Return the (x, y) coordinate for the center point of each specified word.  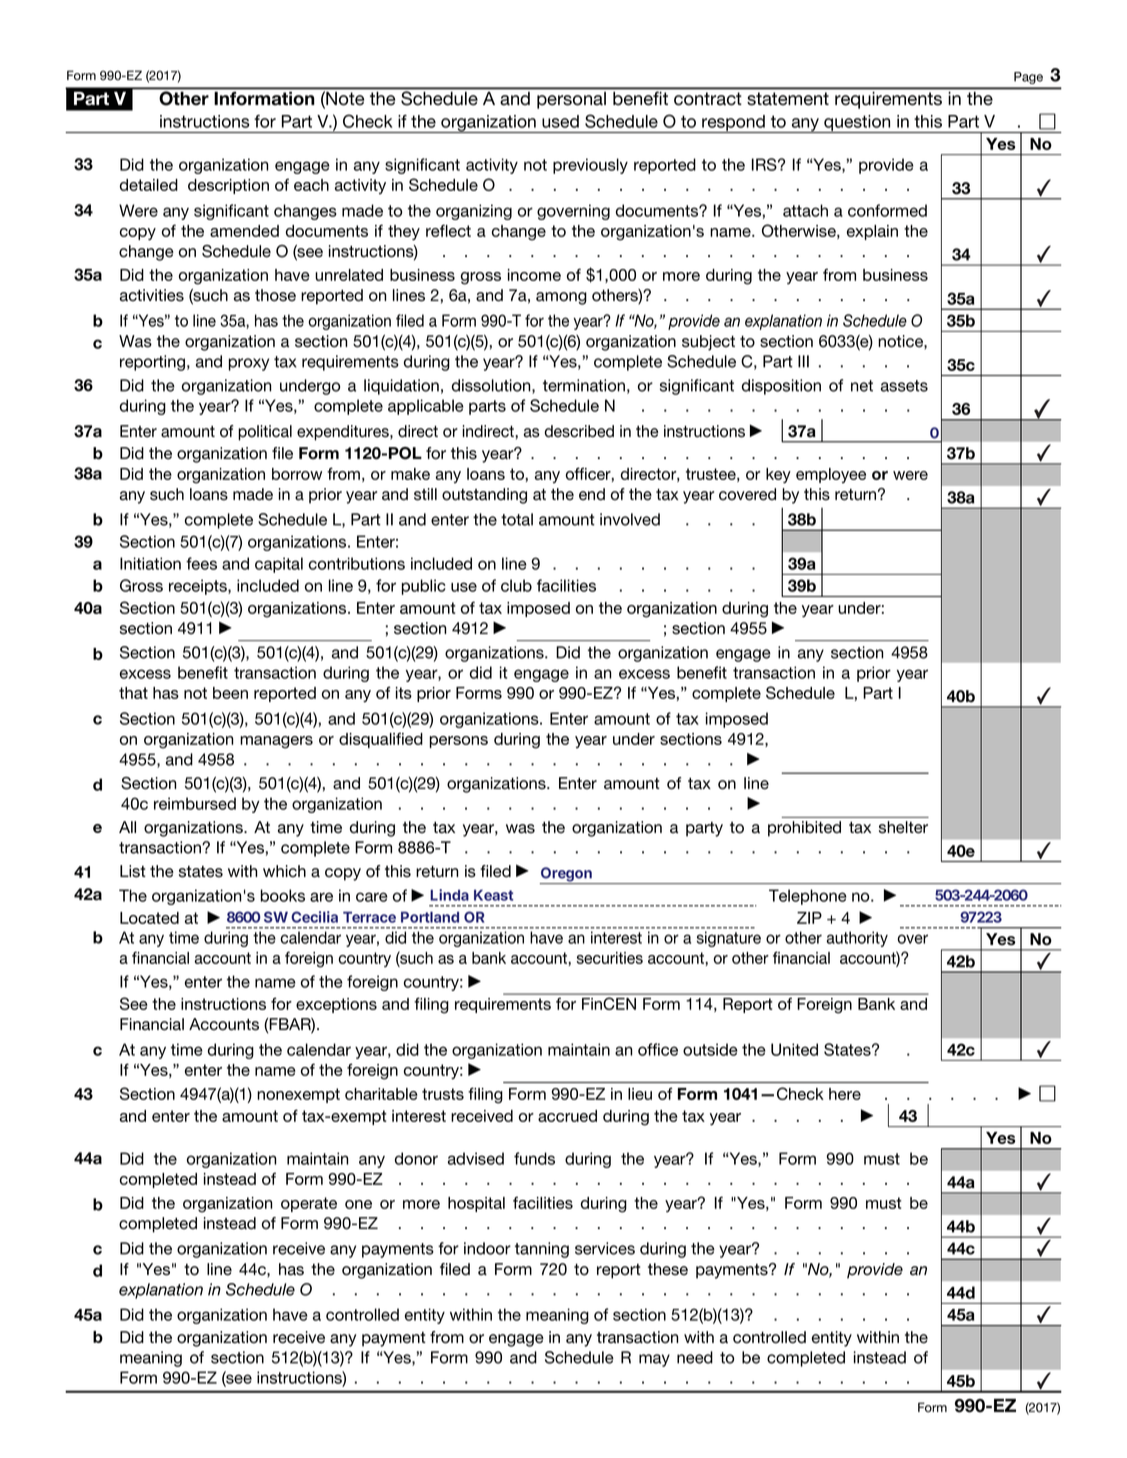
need (695, 1357)
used (560, 121)
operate (309, 1204)
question (857, 124)
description (228, 186)
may (654, 1360)
